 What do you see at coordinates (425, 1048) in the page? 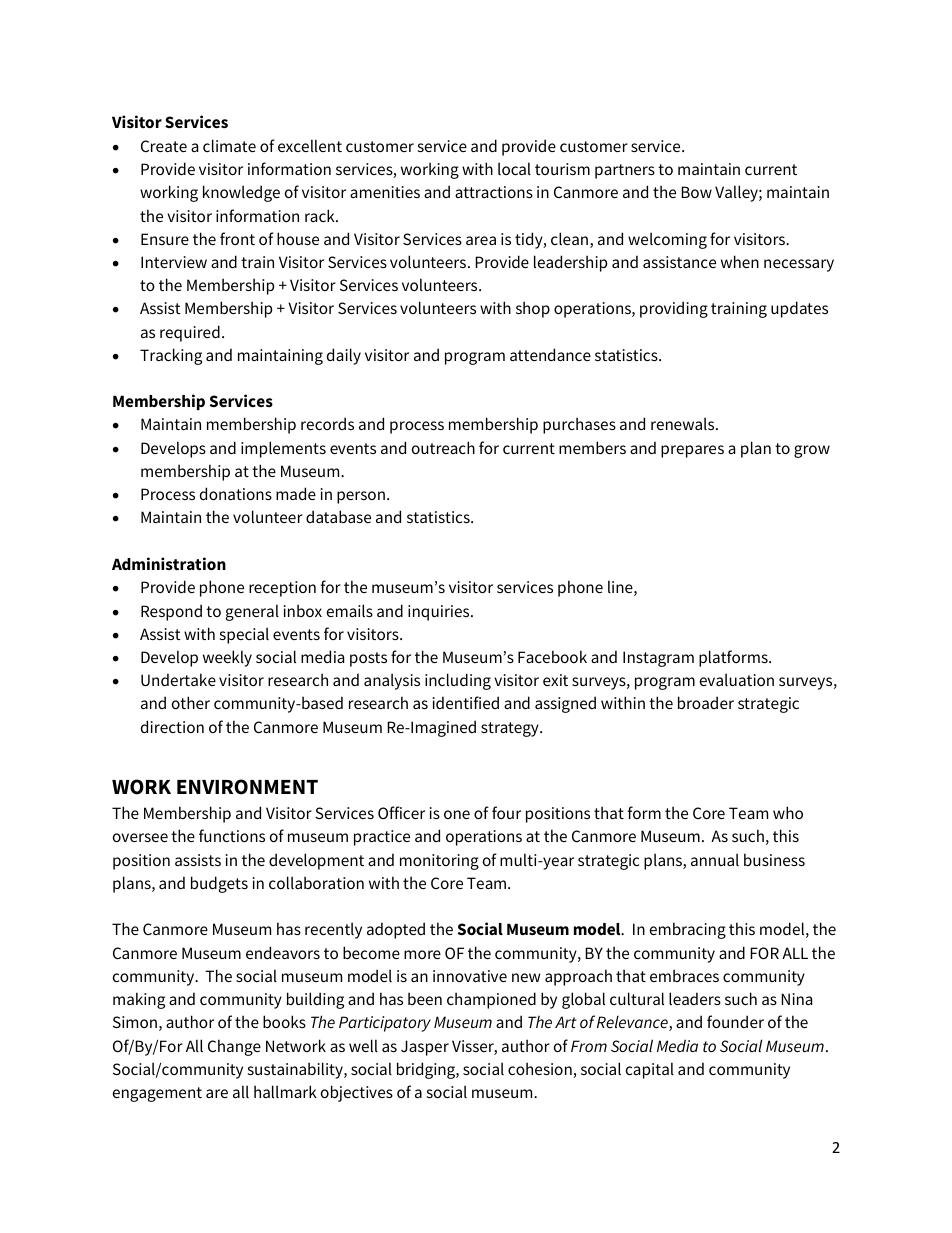
I see `Jasper` at bounding box center [425, 1048].
